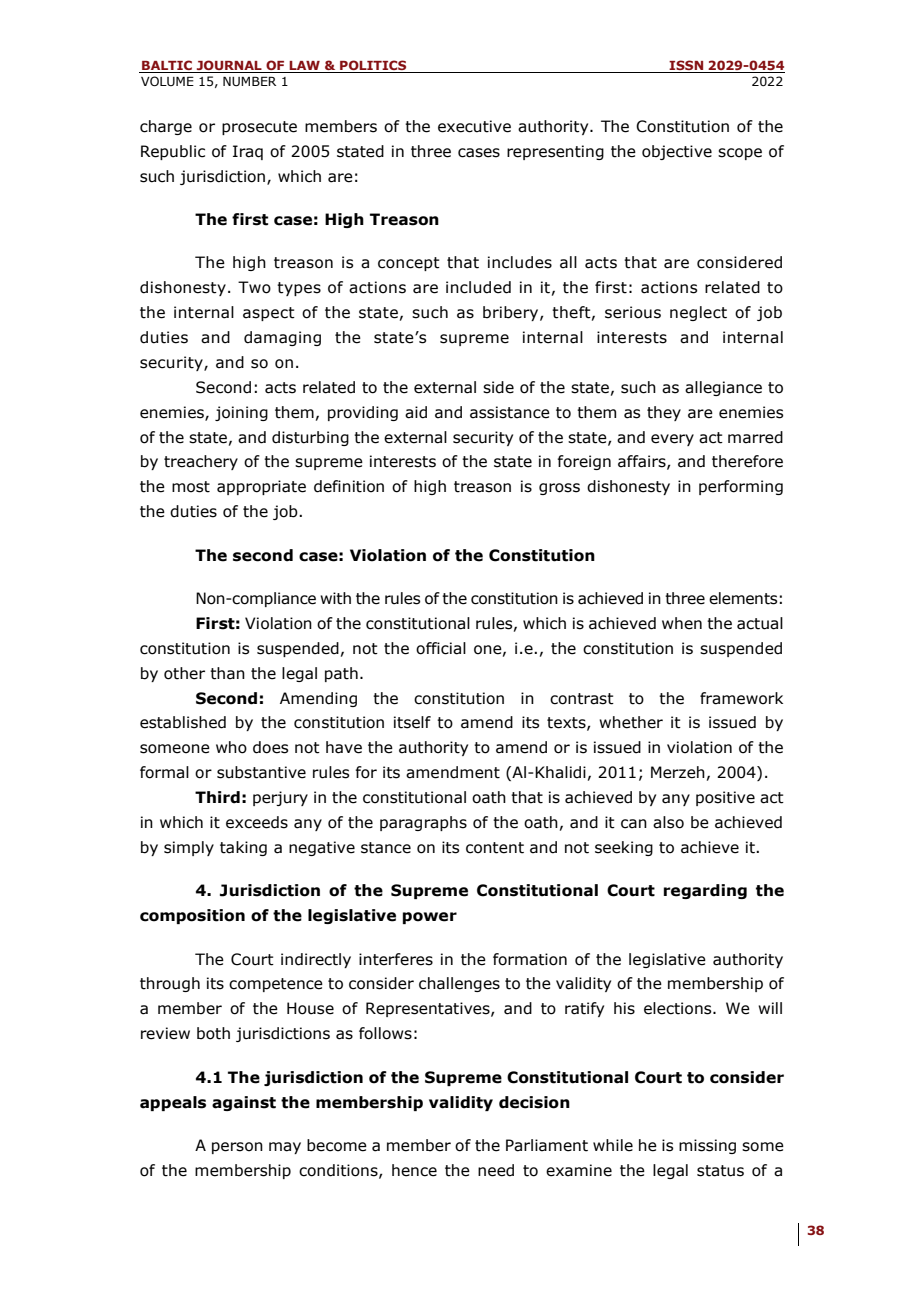 The image size is (924, 1308). I want to click on aid, so click(416, 412).
